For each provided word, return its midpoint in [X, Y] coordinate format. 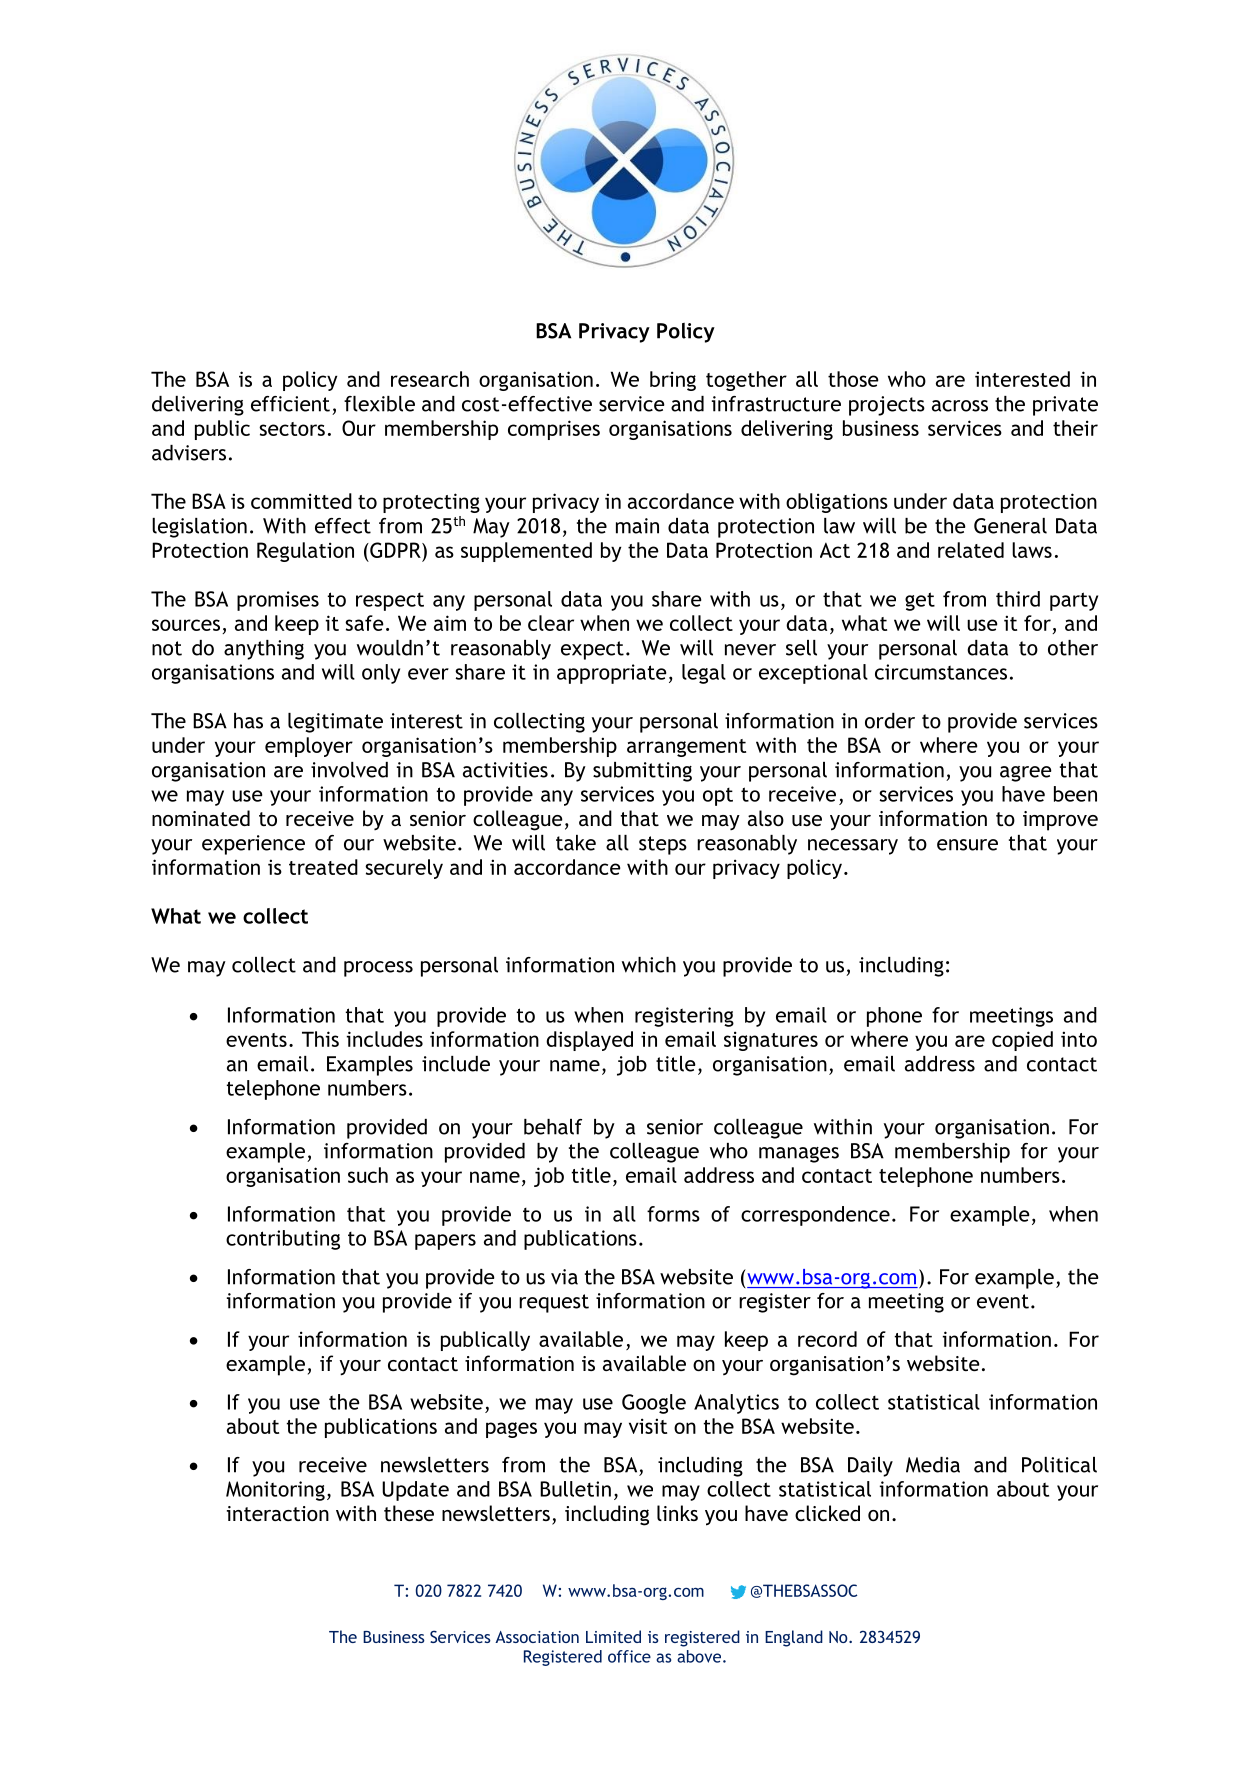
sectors [292, 429]
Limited [613, 1636]
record [827, 1339]
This [320, 1039]
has [248, 721]
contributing [283, 1240]
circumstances [941, 672]
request [554, 1303]
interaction [278, 1513]
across [960, 406]
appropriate [611, 674]
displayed [589, 1041]
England [794, 1638]
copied [1022, 1041]
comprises [554, 430]
